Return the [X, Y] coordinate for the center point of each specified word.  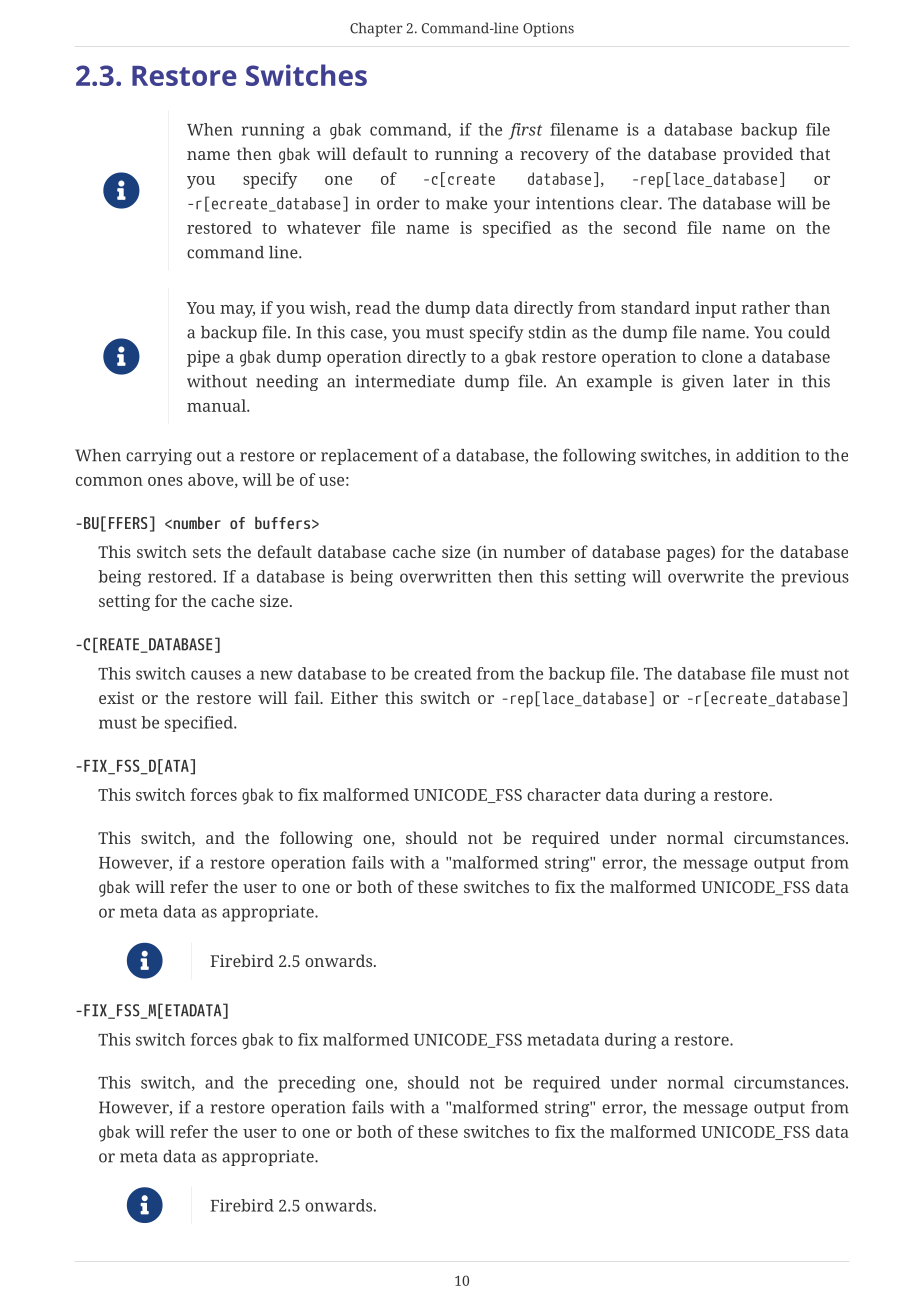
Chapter [376, 29]
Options [548, 29]
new [276, 675]
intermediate [405, 381]
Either [354, 697]
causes [216, 675]
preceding [316, 1084]
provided [758, 155]
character [564, 794]
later [751, 381]
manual [217, 405]
